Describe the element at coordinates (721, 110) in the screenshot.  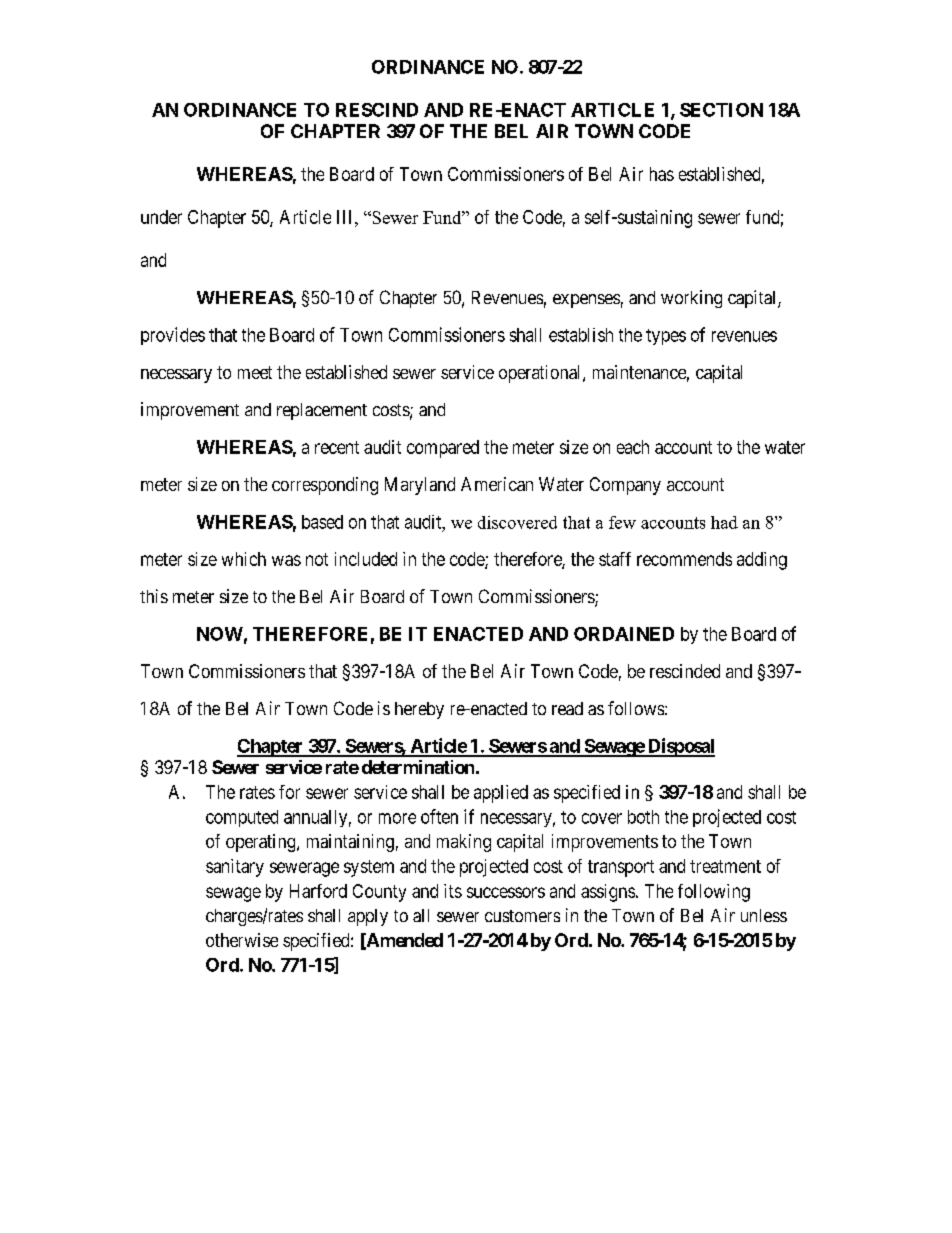
I see `SECTION` at that location.
